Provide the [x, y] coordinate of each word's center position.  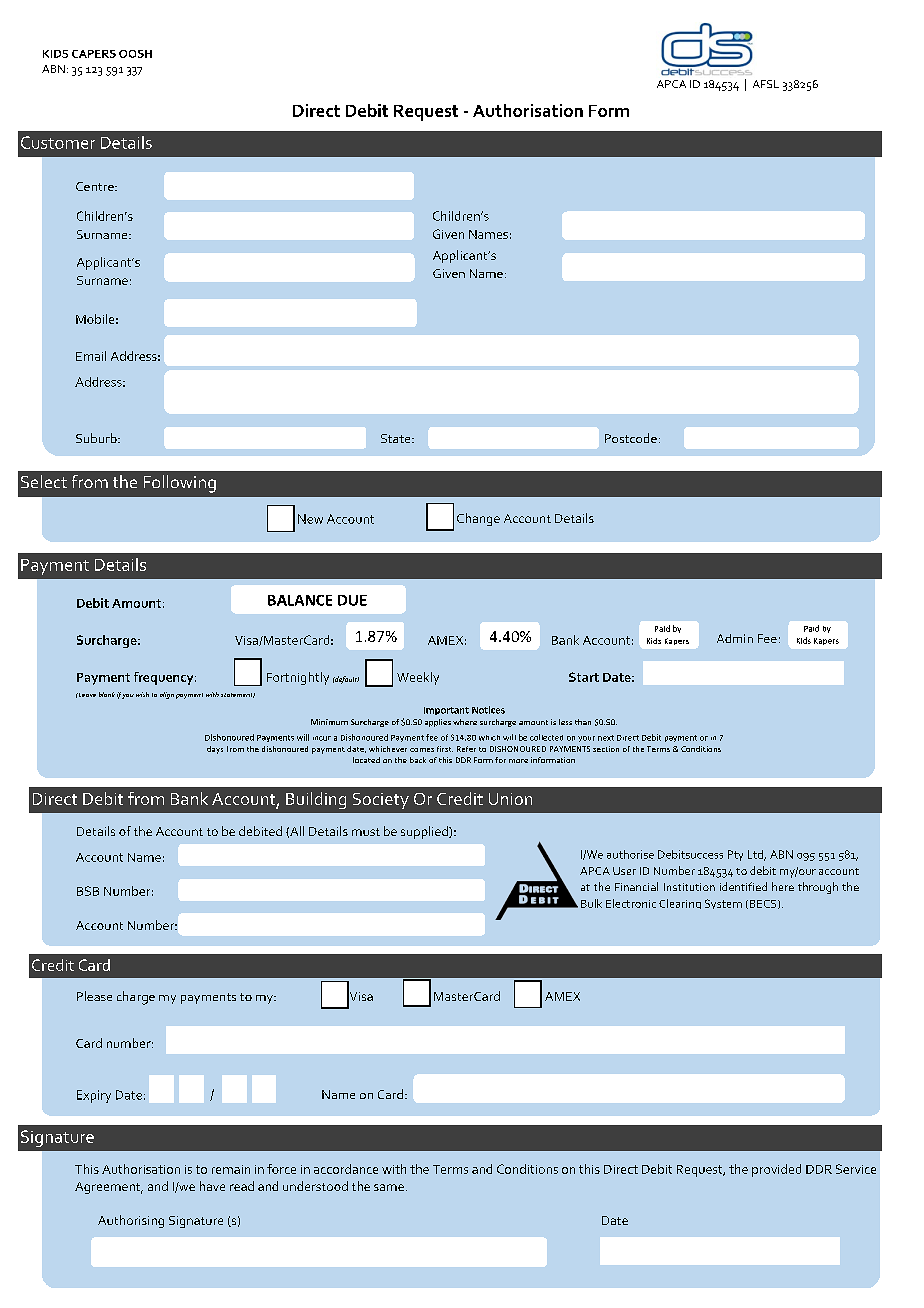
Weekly [418, 678]
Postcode [631, 438]
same [389, 1187]
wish [142, 694]
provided [776, 1170]
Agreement [109, 1188]
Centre [96, 186]
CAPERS [94, 54]
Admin [735, 638]
